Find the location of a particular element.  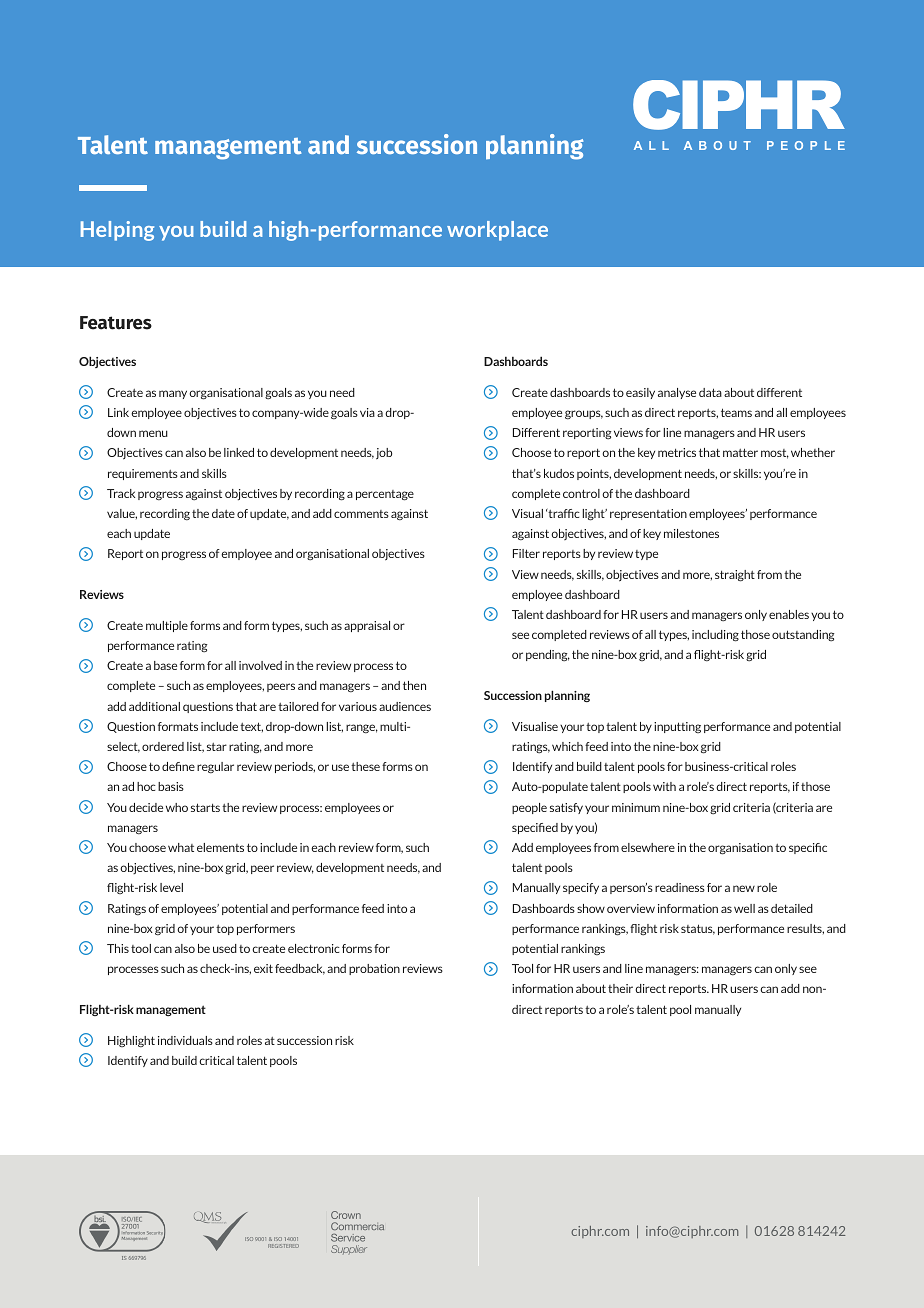

requirements is located at coordinates (143, 474).
